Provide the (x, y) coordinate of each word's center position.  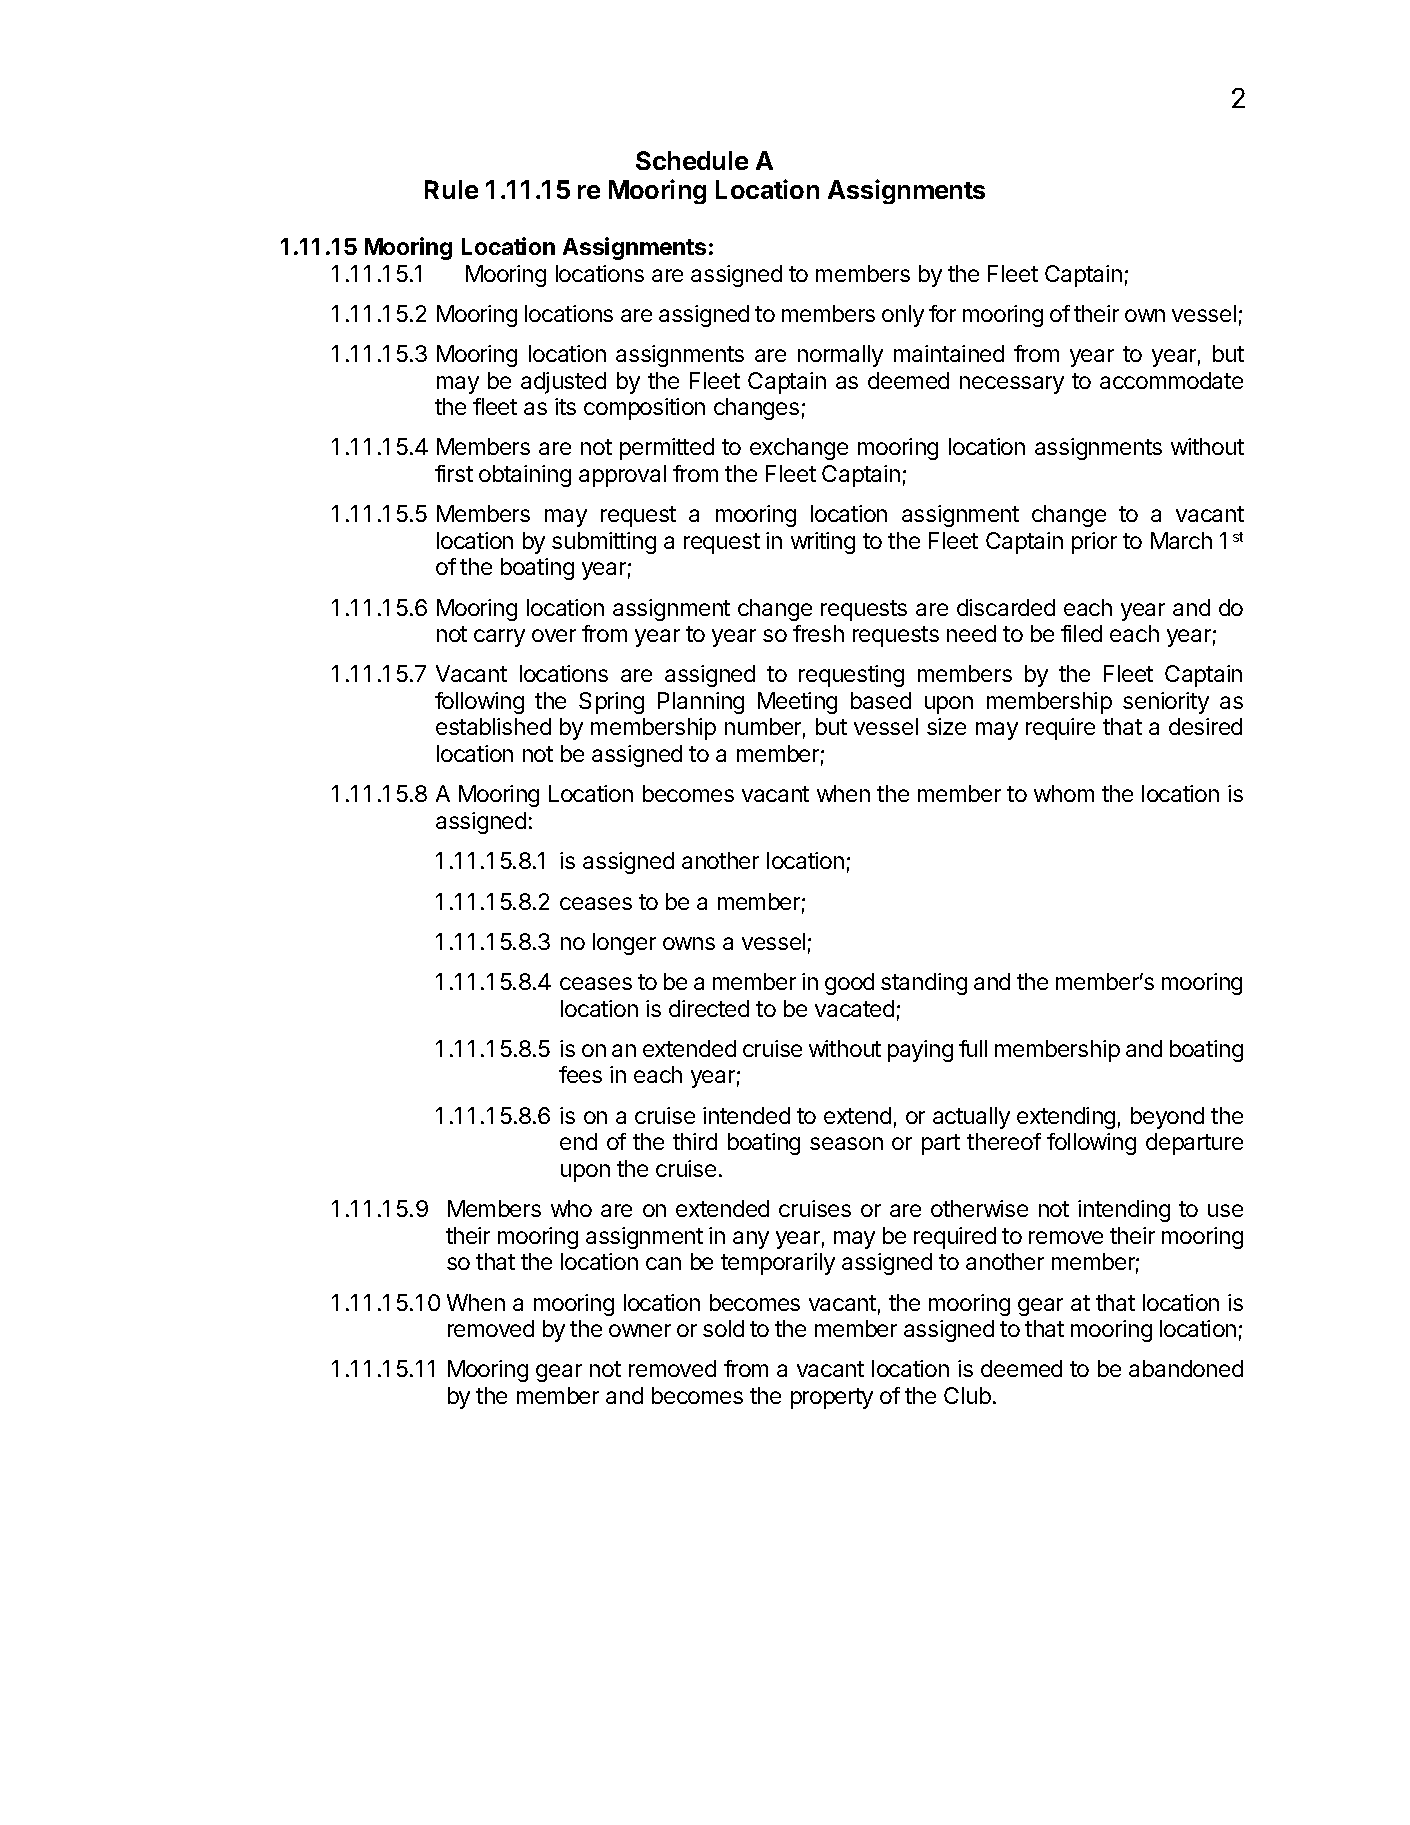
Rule (451, 189)
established (493, 726)
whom (1064, 793)
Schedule (692, 160)
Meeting (797, 703)
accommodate (1171, 380)
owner (640, 1330)
